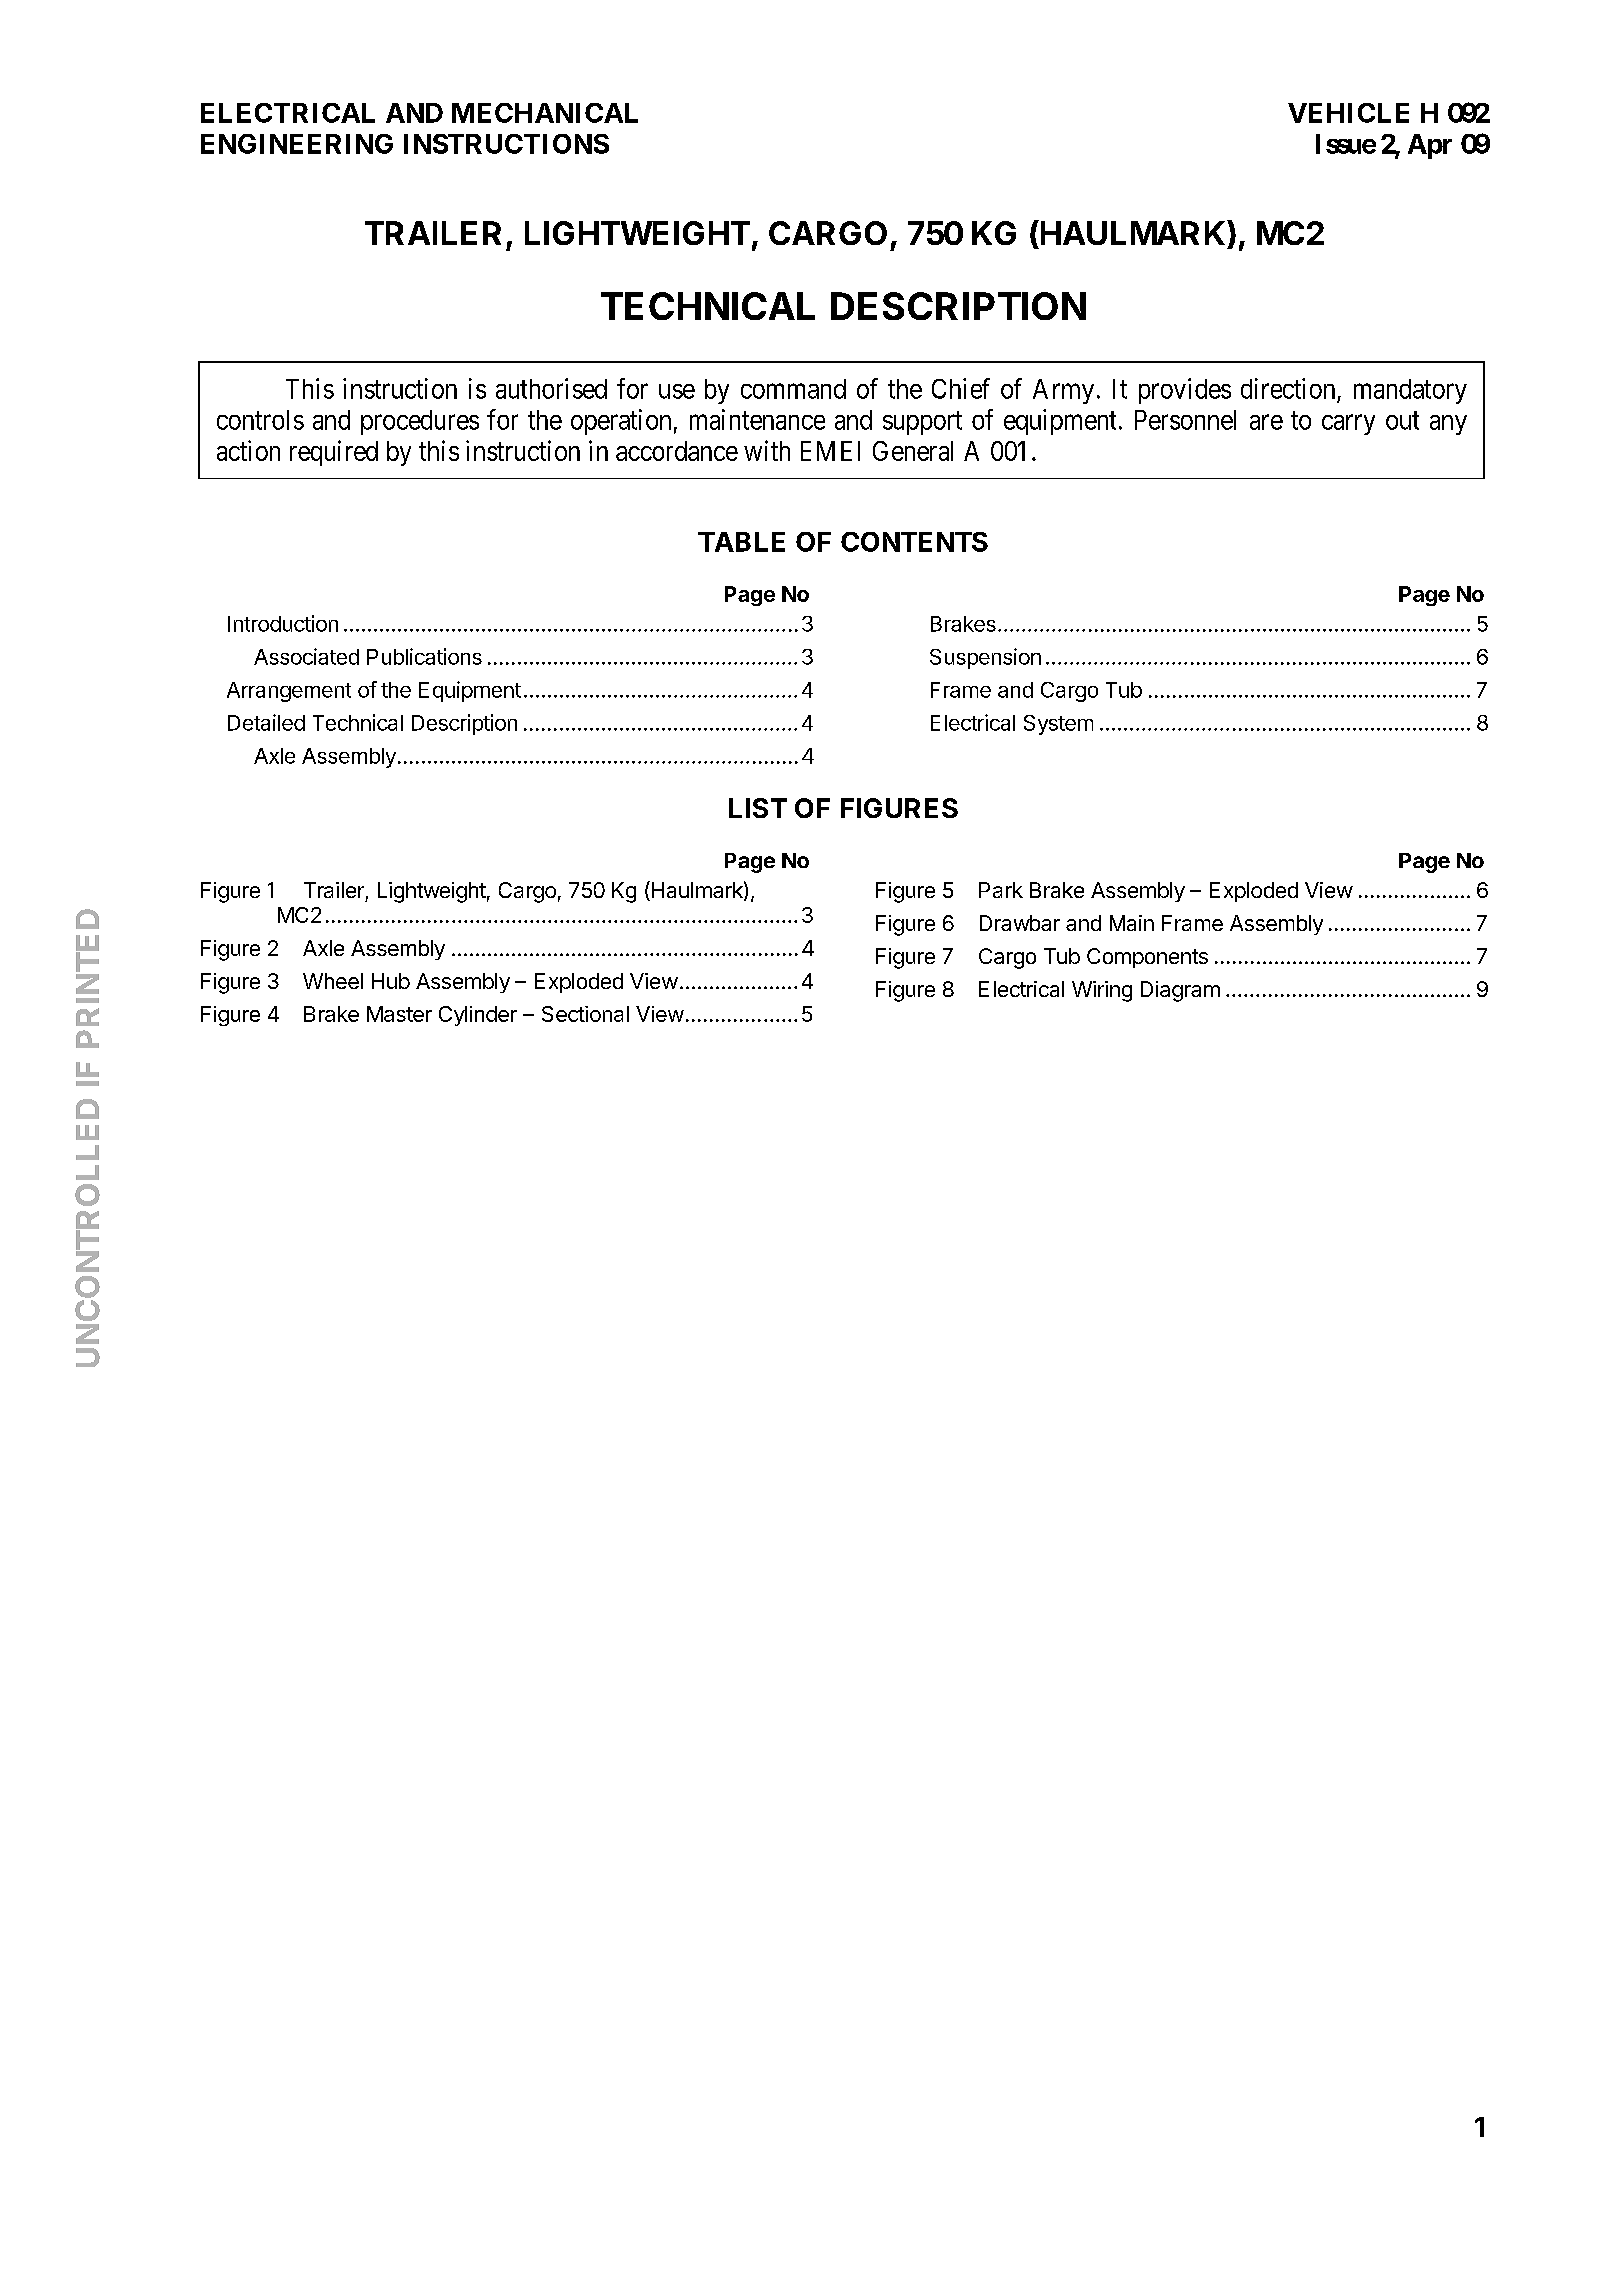 The width and height of the screenshot is (1610, 2278). What do you see at coordinates (283, 623) in the screenshot?
I see `Introduction` at bounding box center [283, 623].
